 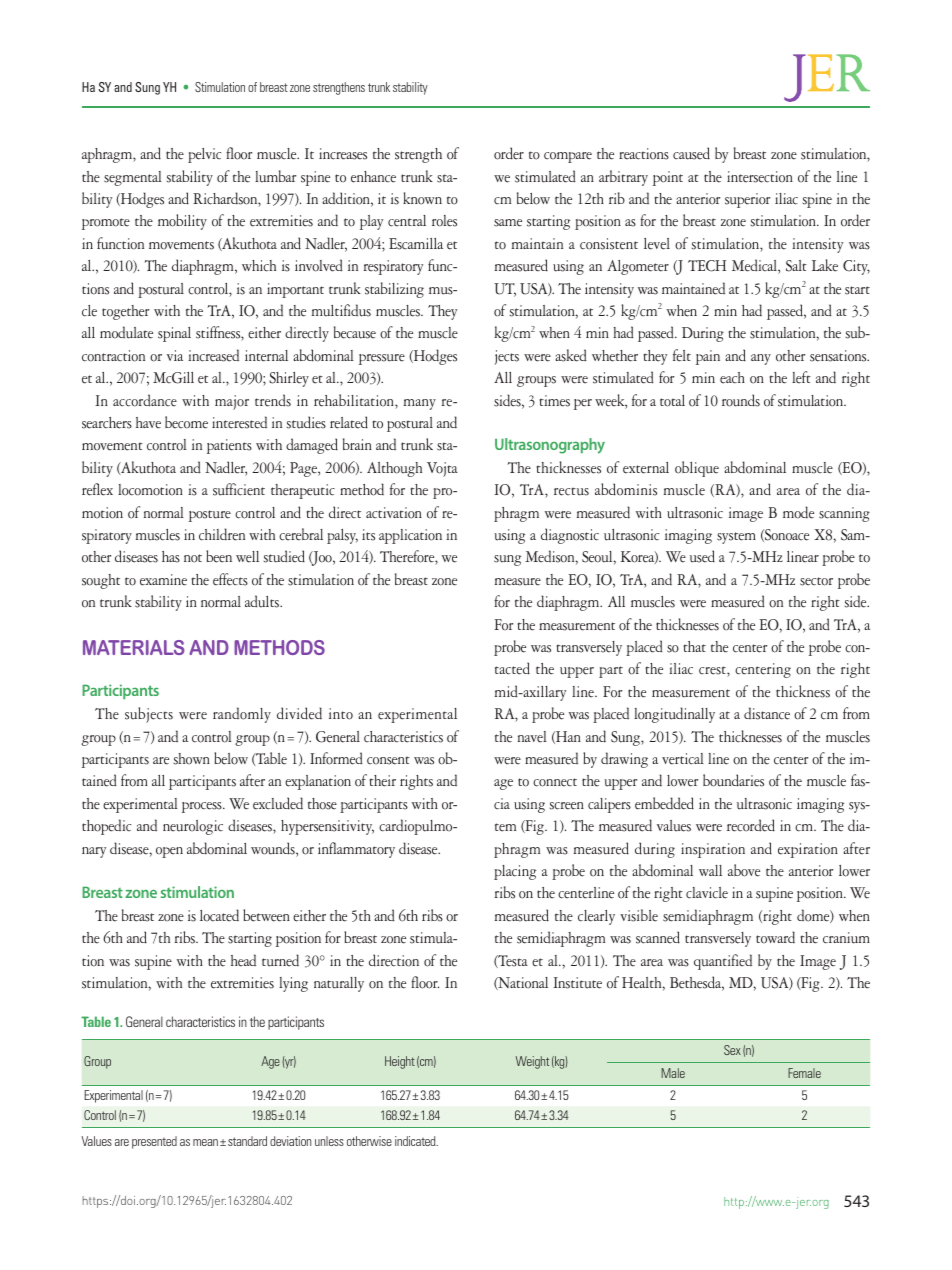 What do you see at coordinates (515, 872) in the screenshot?
I see `placing` at bounding box center [515, 872].
